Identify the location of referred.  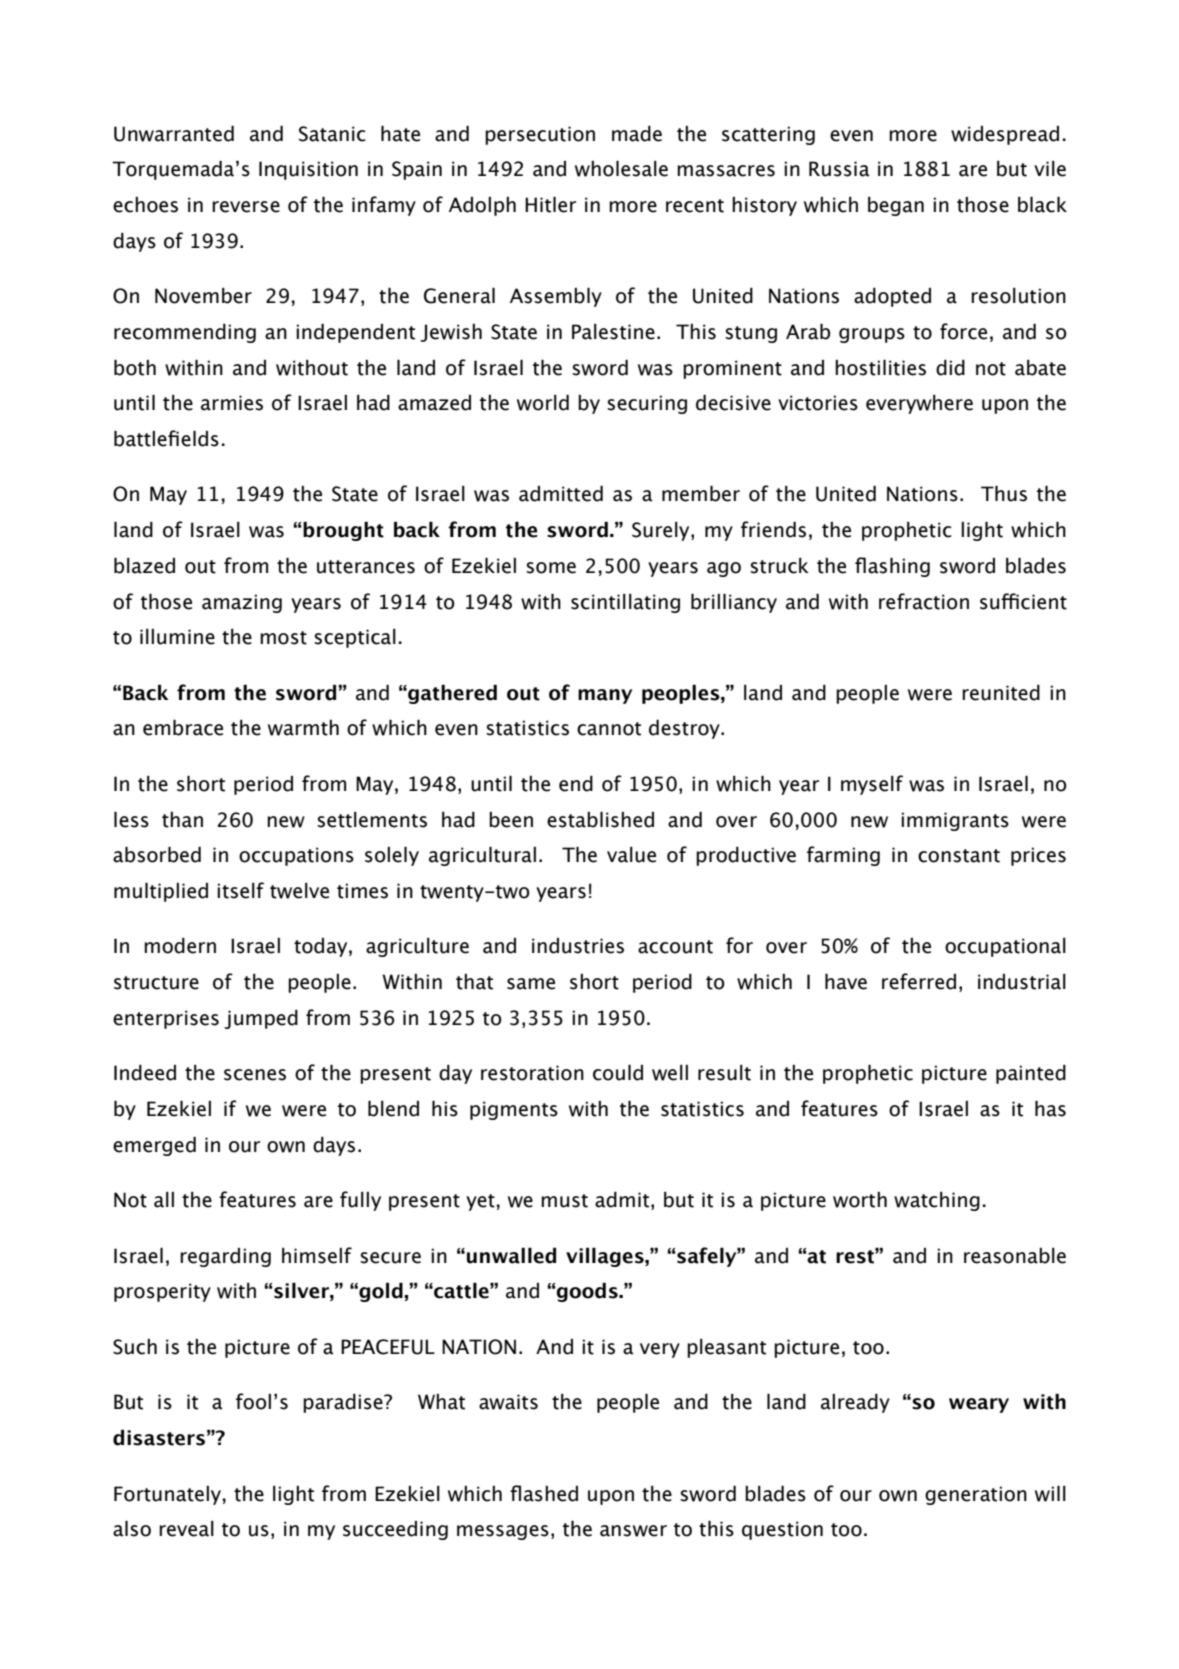
(919, 981).
